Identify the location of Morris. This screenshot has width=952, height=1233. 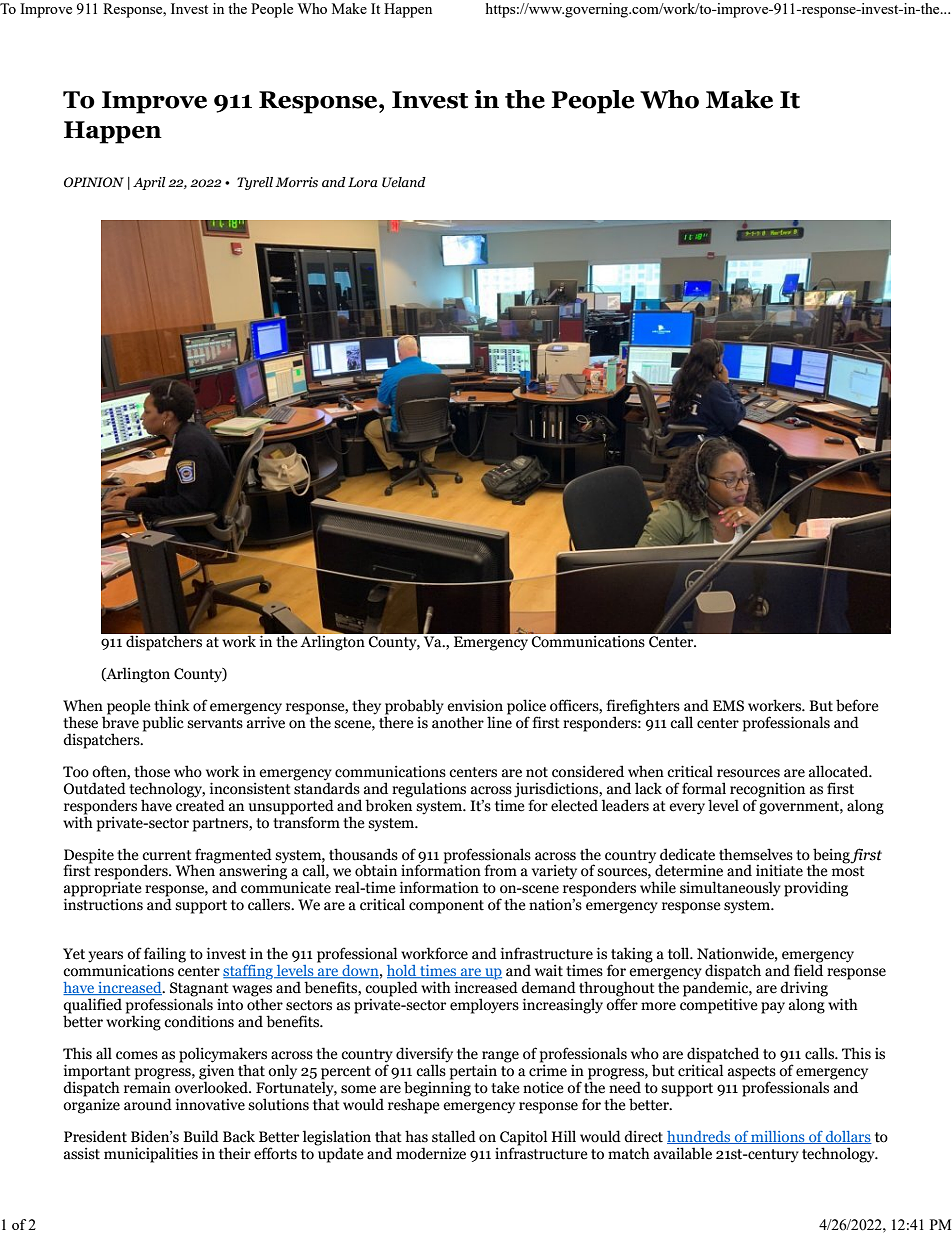
(296, 182).
